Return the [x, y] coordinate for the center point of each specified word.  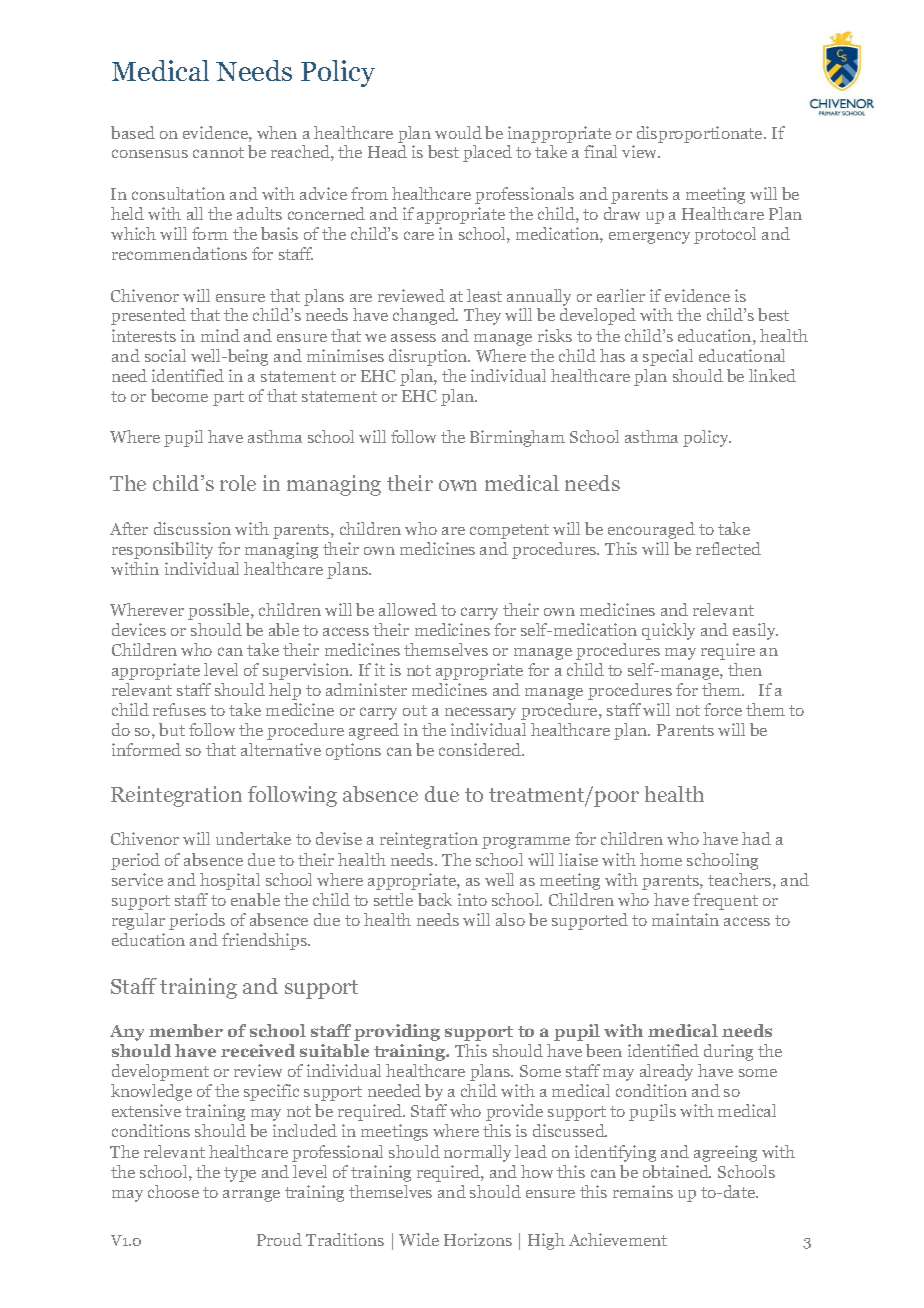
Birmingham [517, 438]
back [435, 899]
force [723, 709]
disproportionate [701, 134]
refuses [179, 709]
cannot [218, 152]
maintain [685, 919]
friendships [265, 941]
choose [173, 1191]
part [228, 398]
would [458, 132]
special [668, 357]
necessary [480, 713]
